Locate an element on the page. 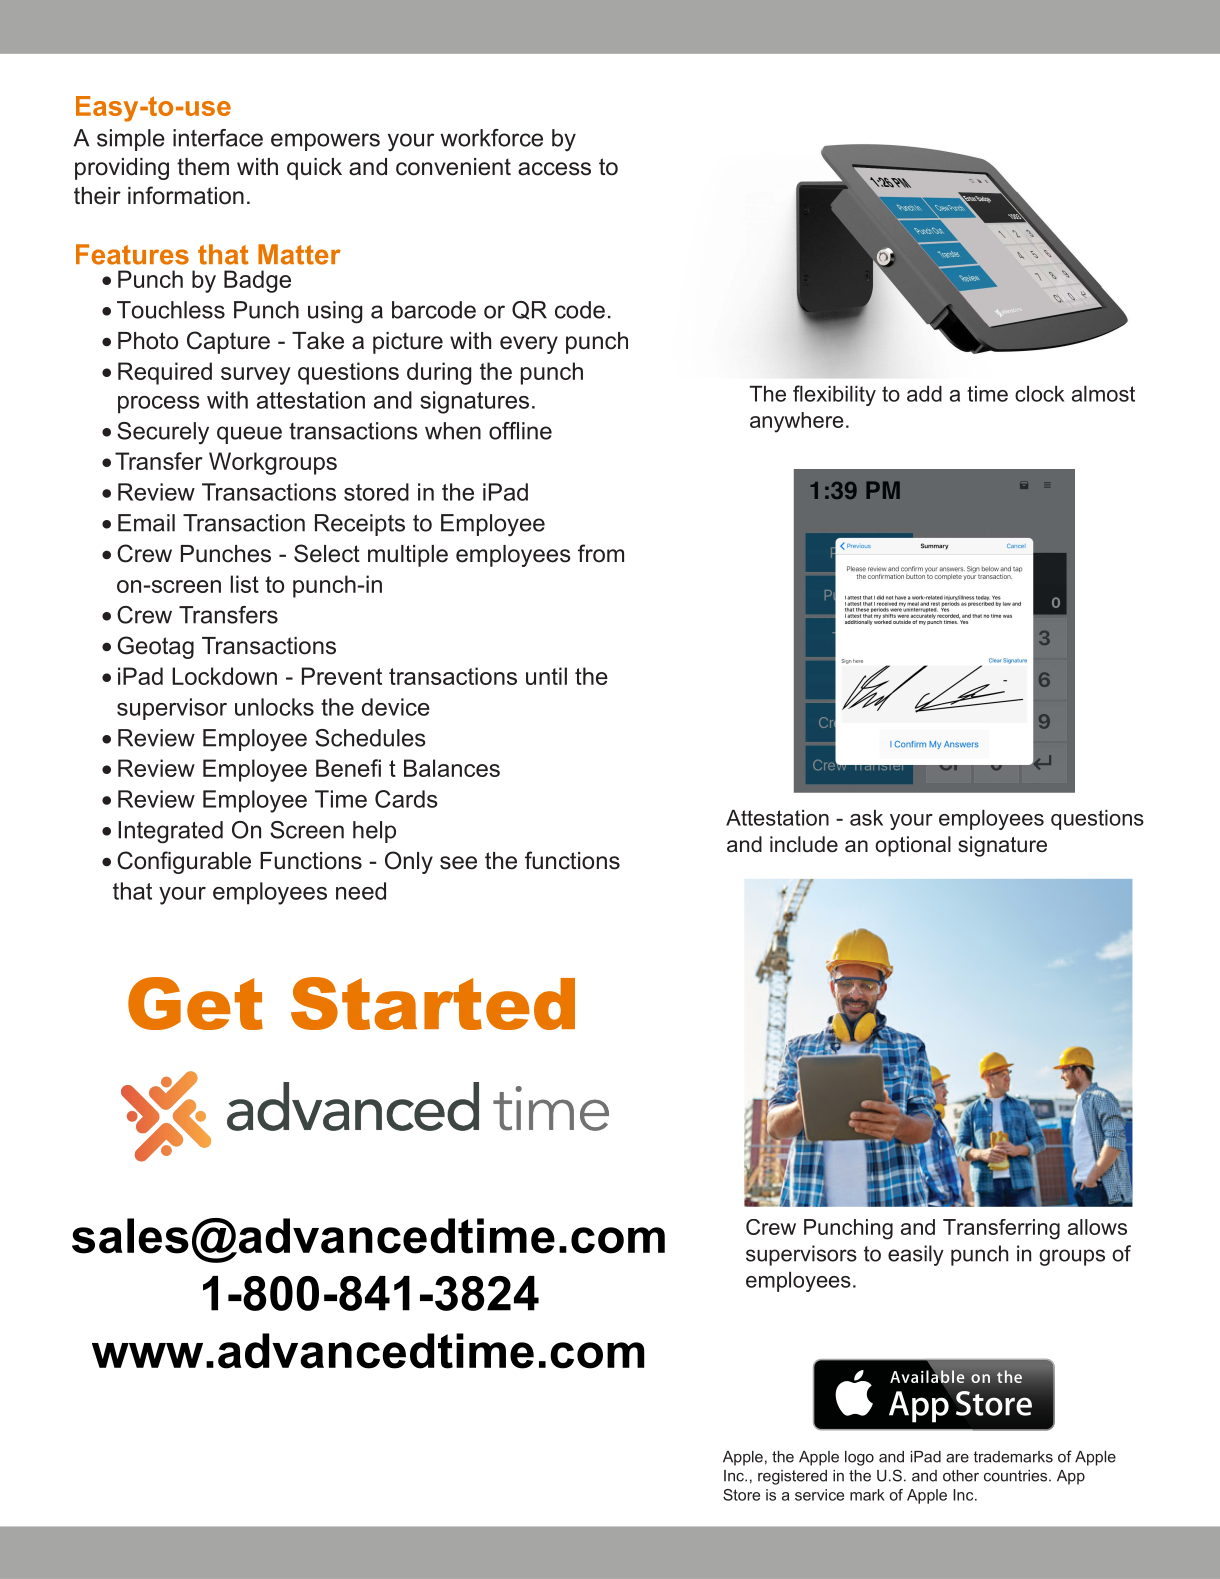  Started is located at coordinates (433, 1003).
